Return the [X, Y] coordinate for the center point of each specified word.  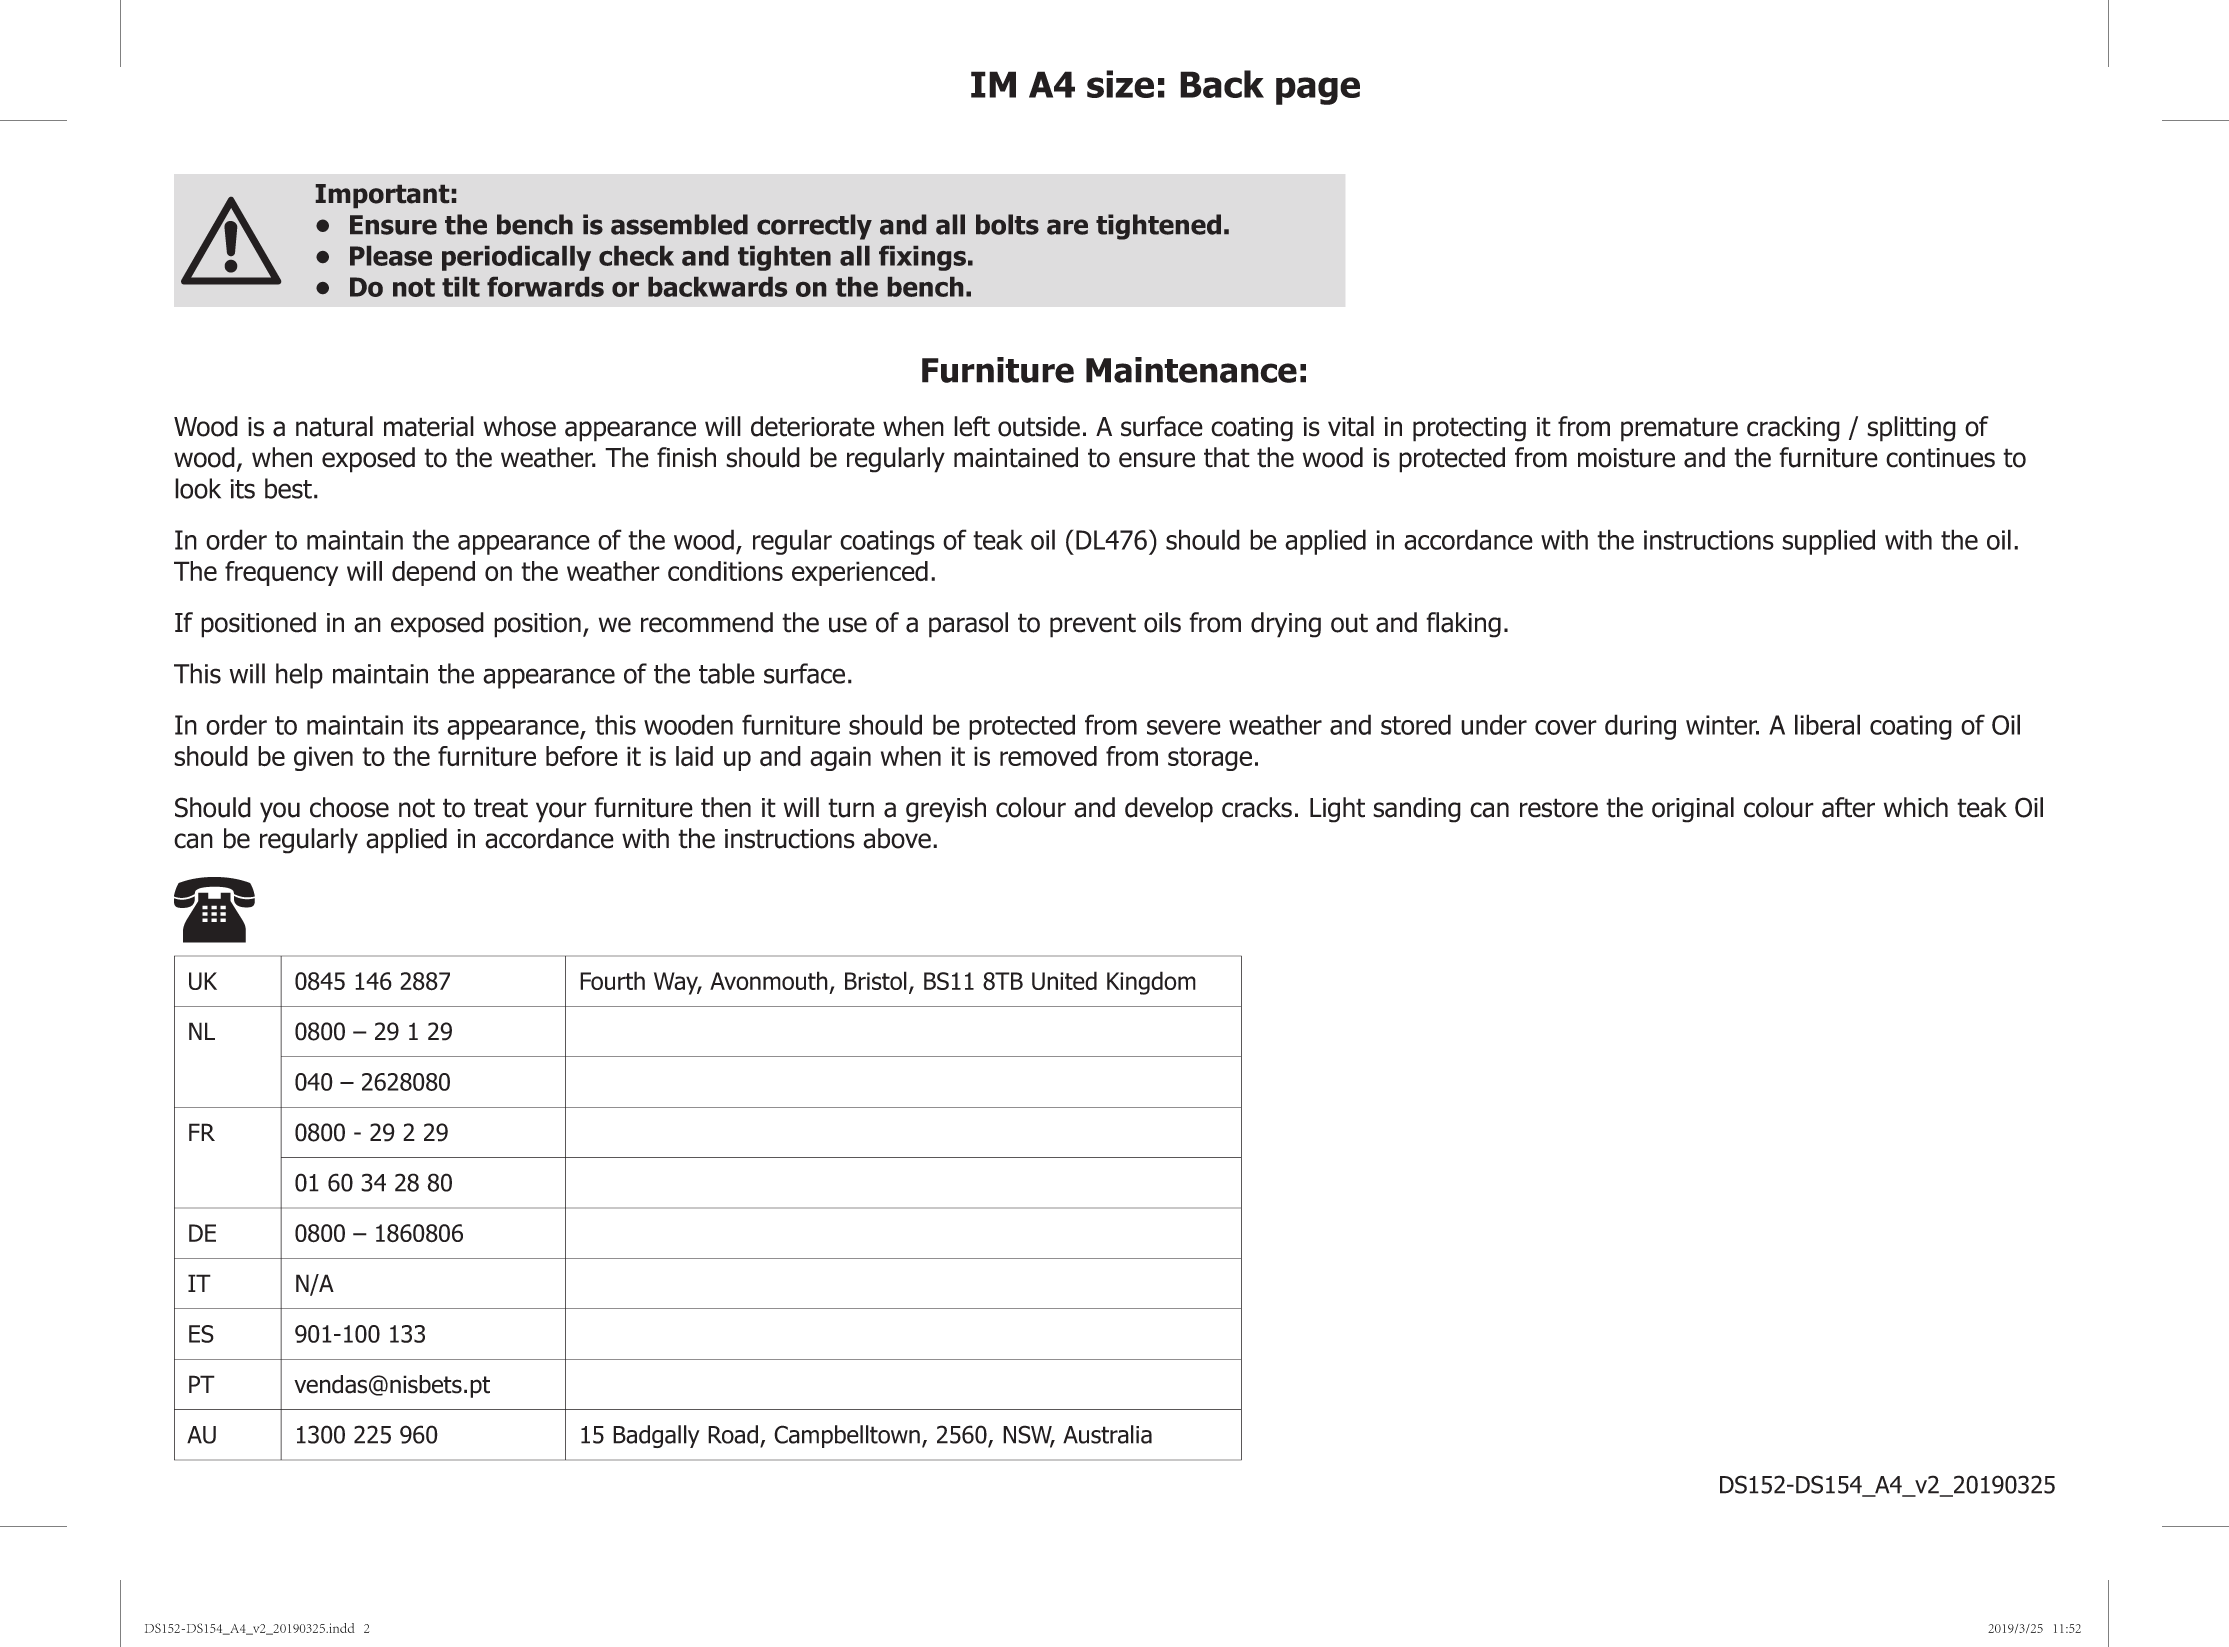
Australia [1107, 1434]
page [1318, 91]
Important [382, 196]
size [1120, 84]
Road [733, 1434]
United [1064, 980]
